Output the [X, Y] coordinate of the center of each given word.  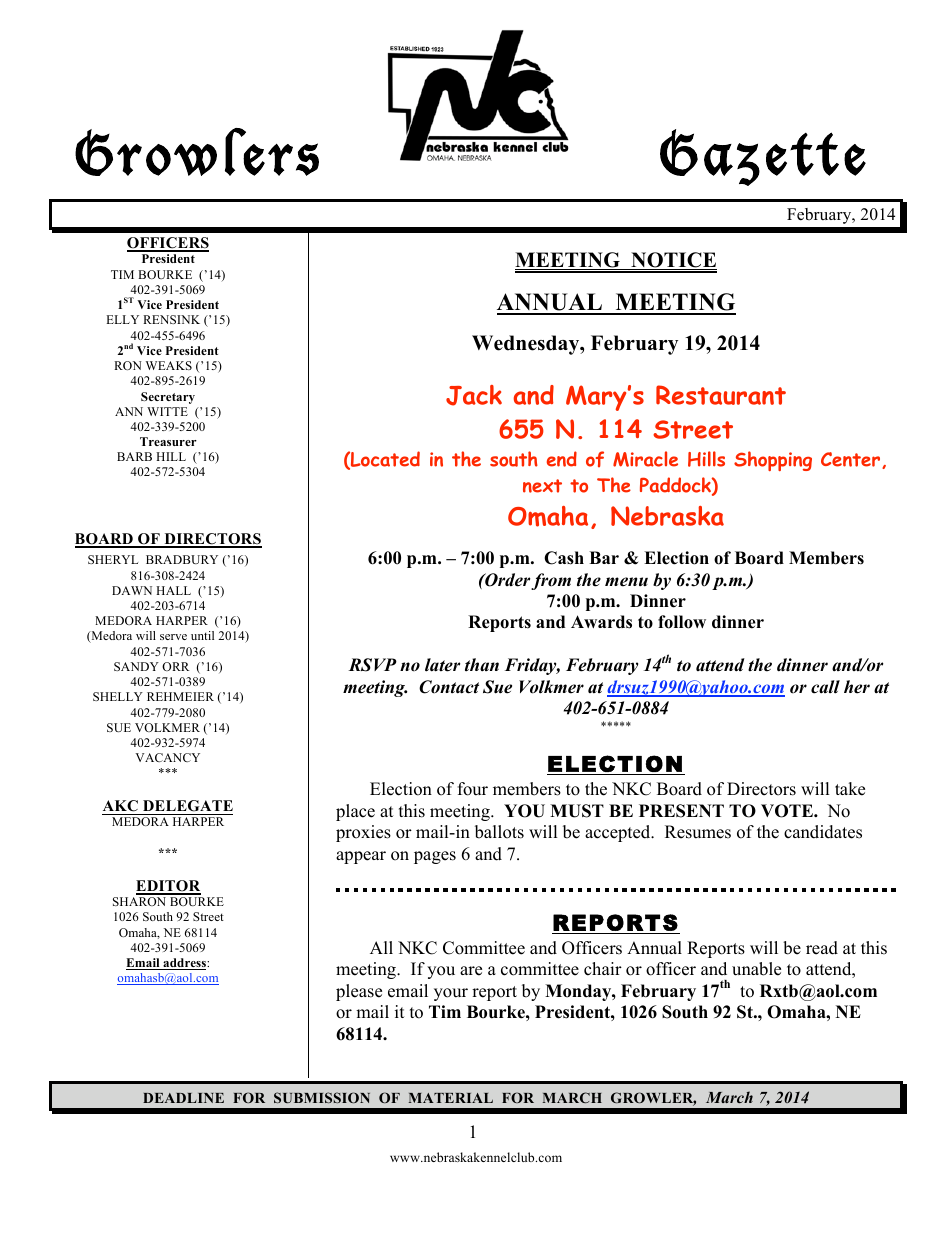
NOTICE [673, 261]
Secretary [168, 398]
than [482, 665]
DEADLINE [183, 1098]
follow [682, 622]
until [202, 635]
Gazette [763, 157]
